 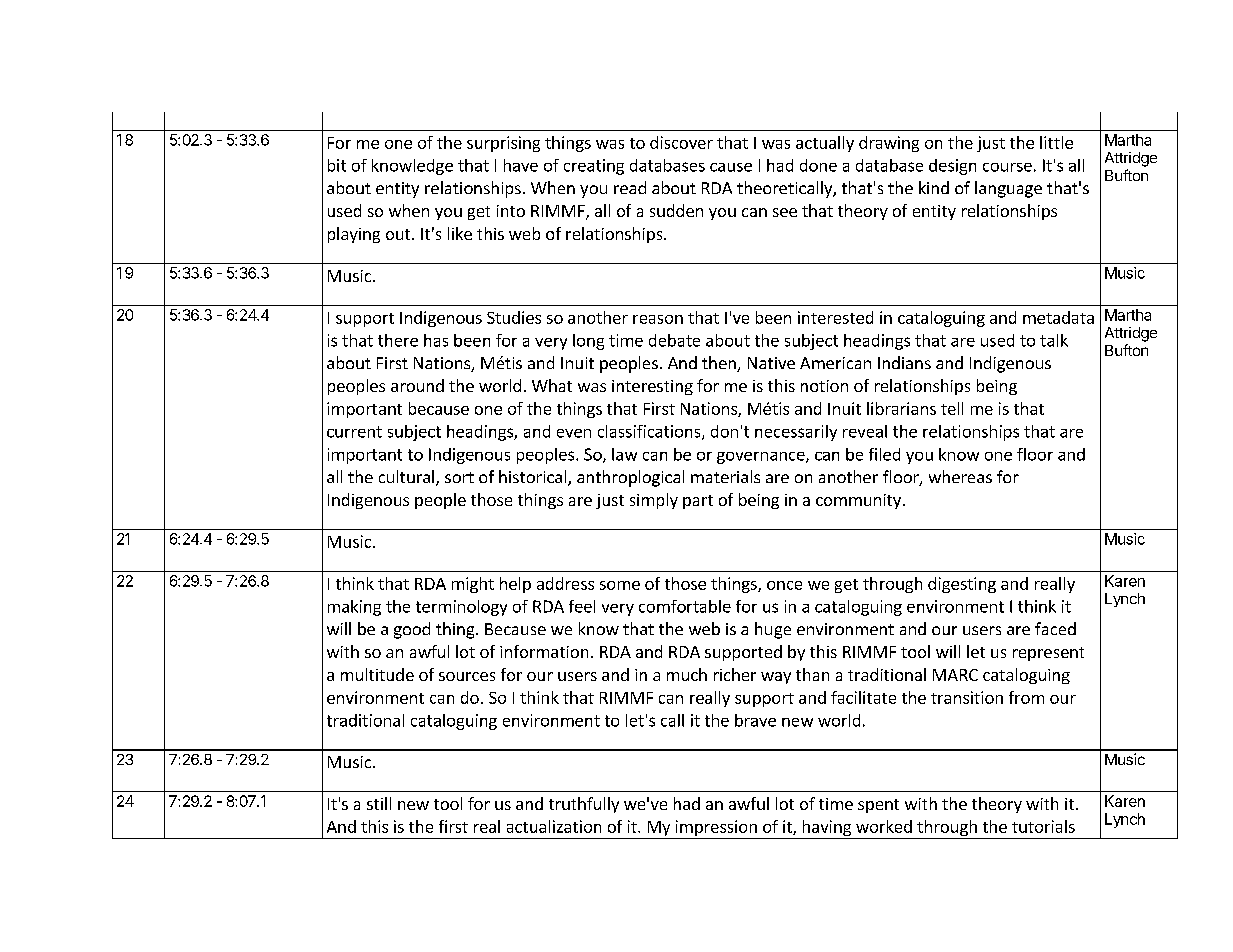 I want to click on much, so click(x=687, y=674).
